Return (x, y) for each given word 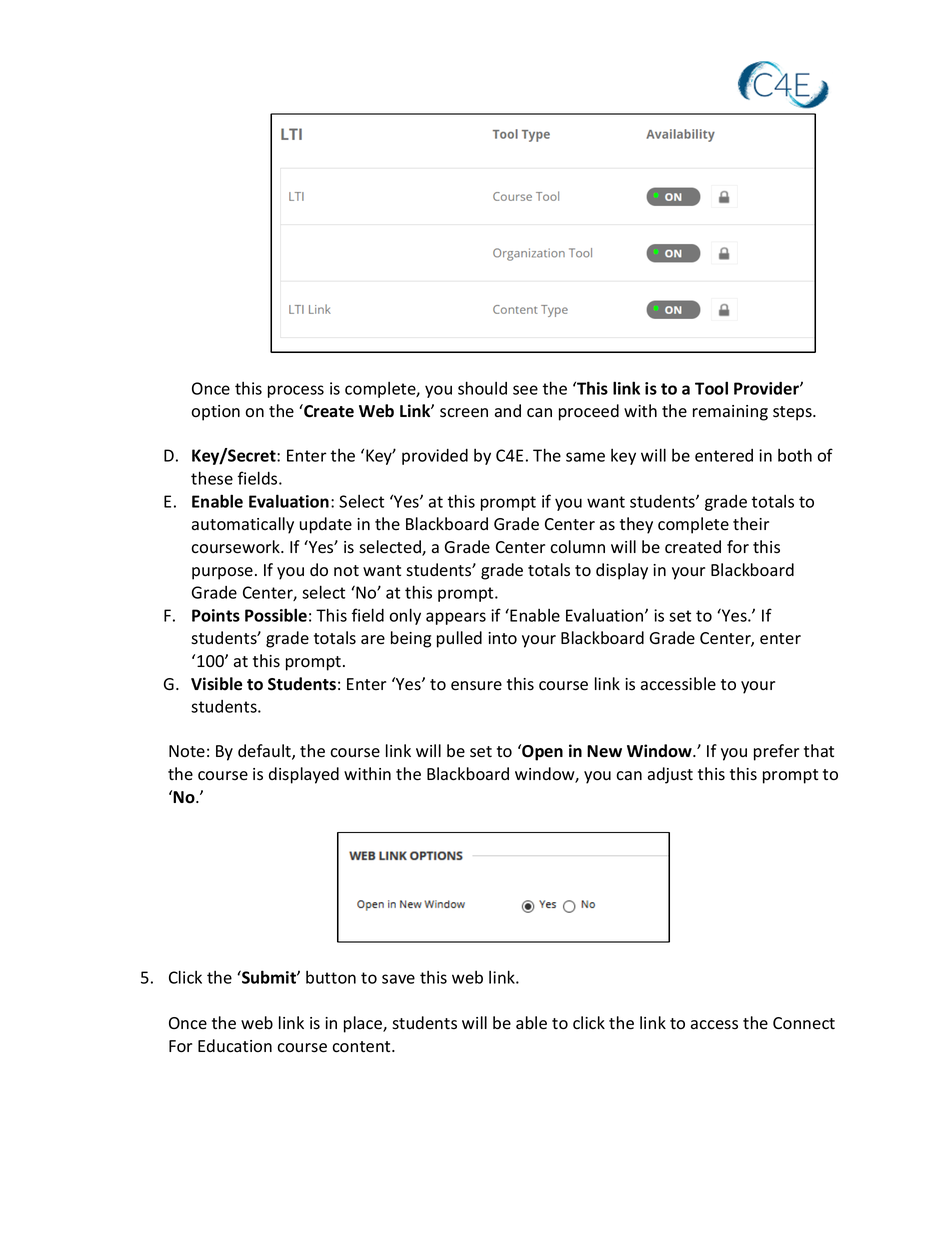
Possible (276, 615)
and (508, 411)
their (751, 523)
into (502, 638)
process (296, 391)
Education (235, 1046)
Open (541, 752)
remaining (730, 413)
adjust (670, 775)
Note (187, 751)
